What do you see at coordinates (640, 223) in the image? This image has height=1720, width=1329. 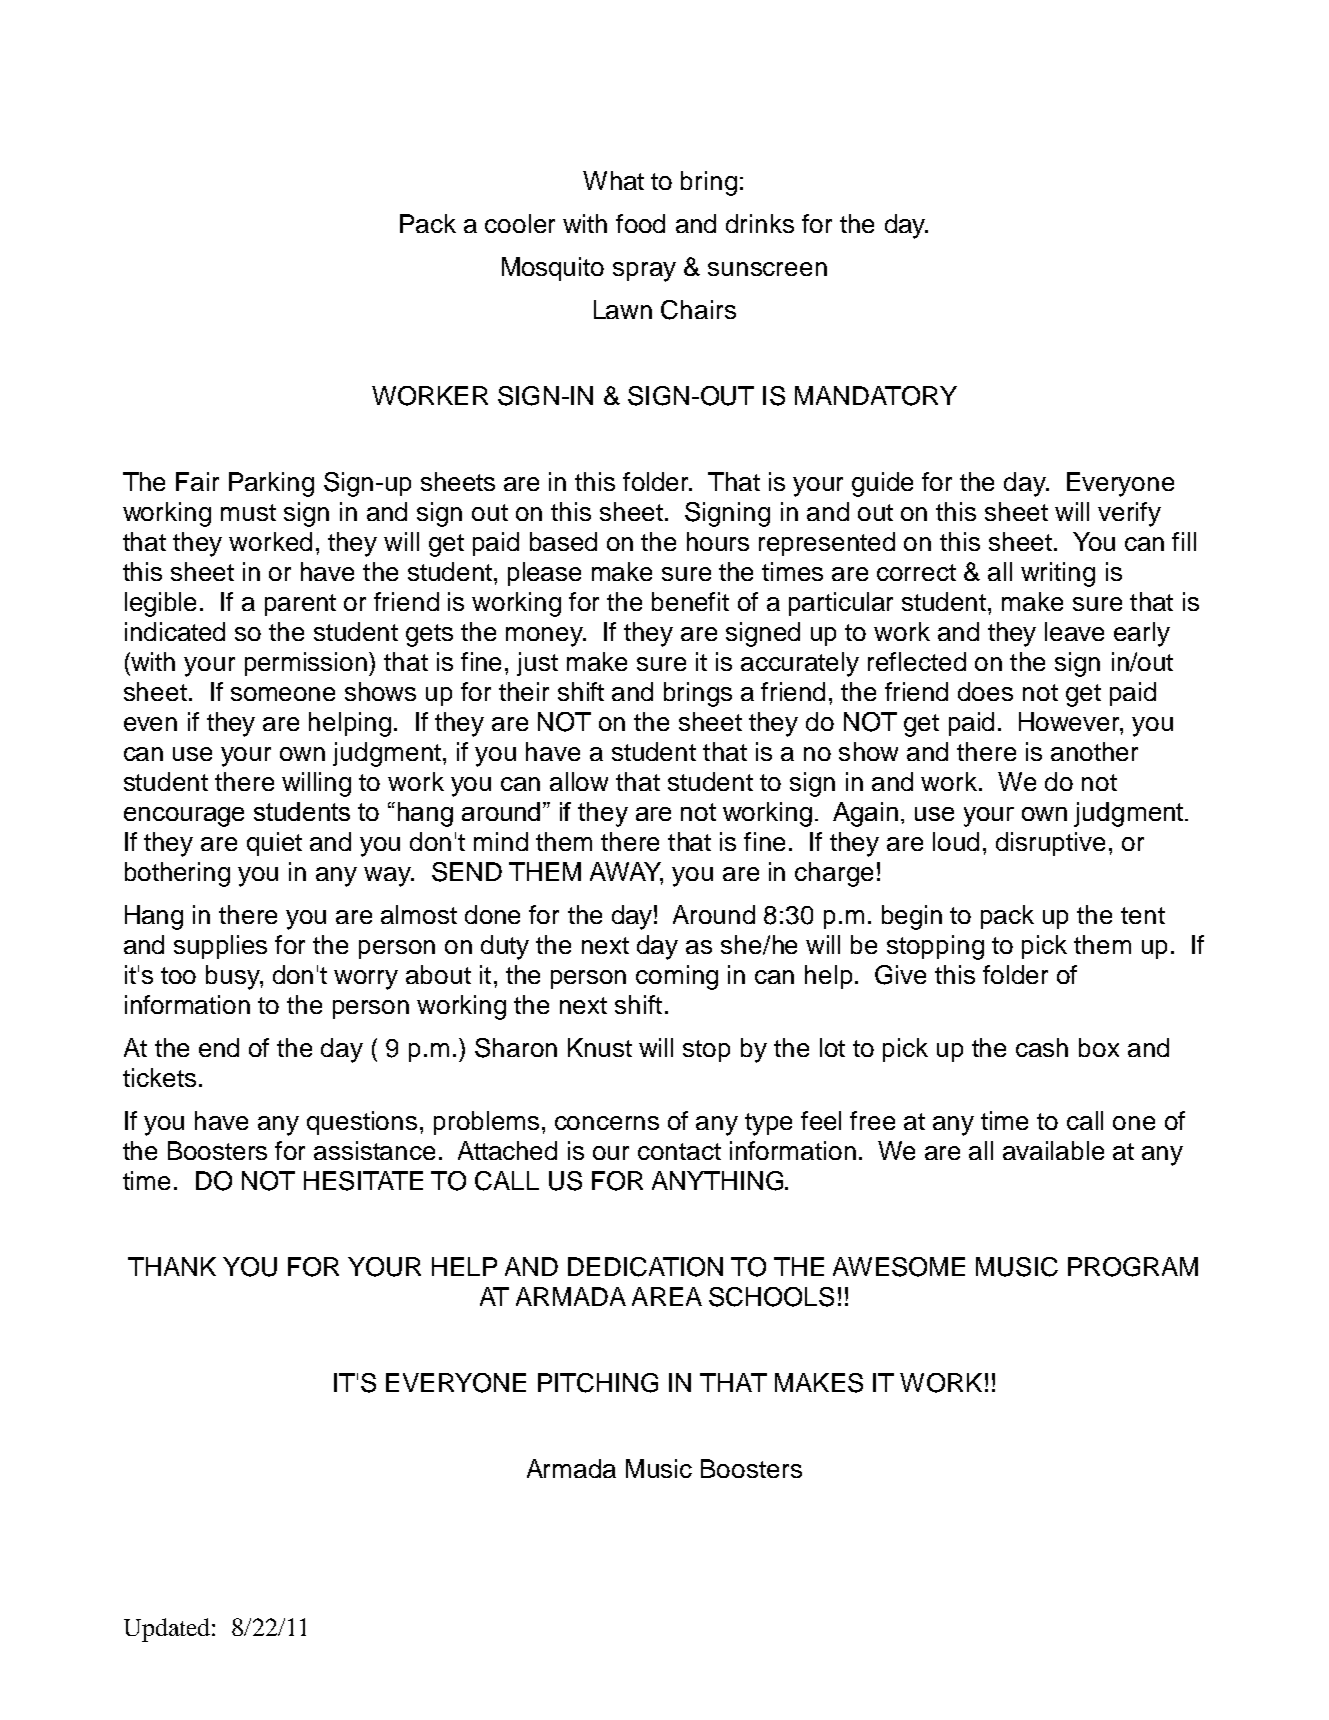 I see `food` at bounding box center [640, 223].
